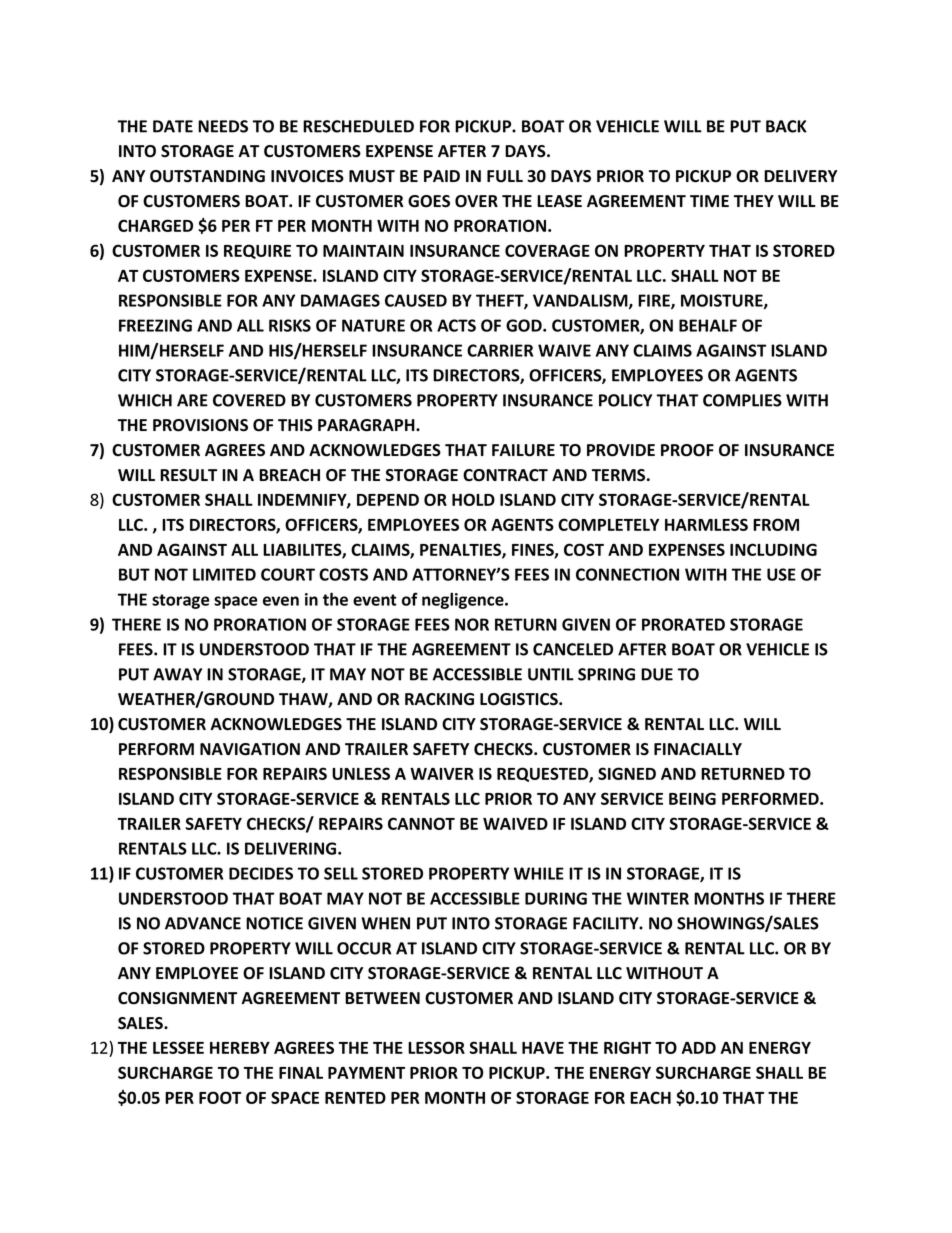 The height and width of the image is (1233, 952). I want to click on LIMITED, so click(224, 574).
